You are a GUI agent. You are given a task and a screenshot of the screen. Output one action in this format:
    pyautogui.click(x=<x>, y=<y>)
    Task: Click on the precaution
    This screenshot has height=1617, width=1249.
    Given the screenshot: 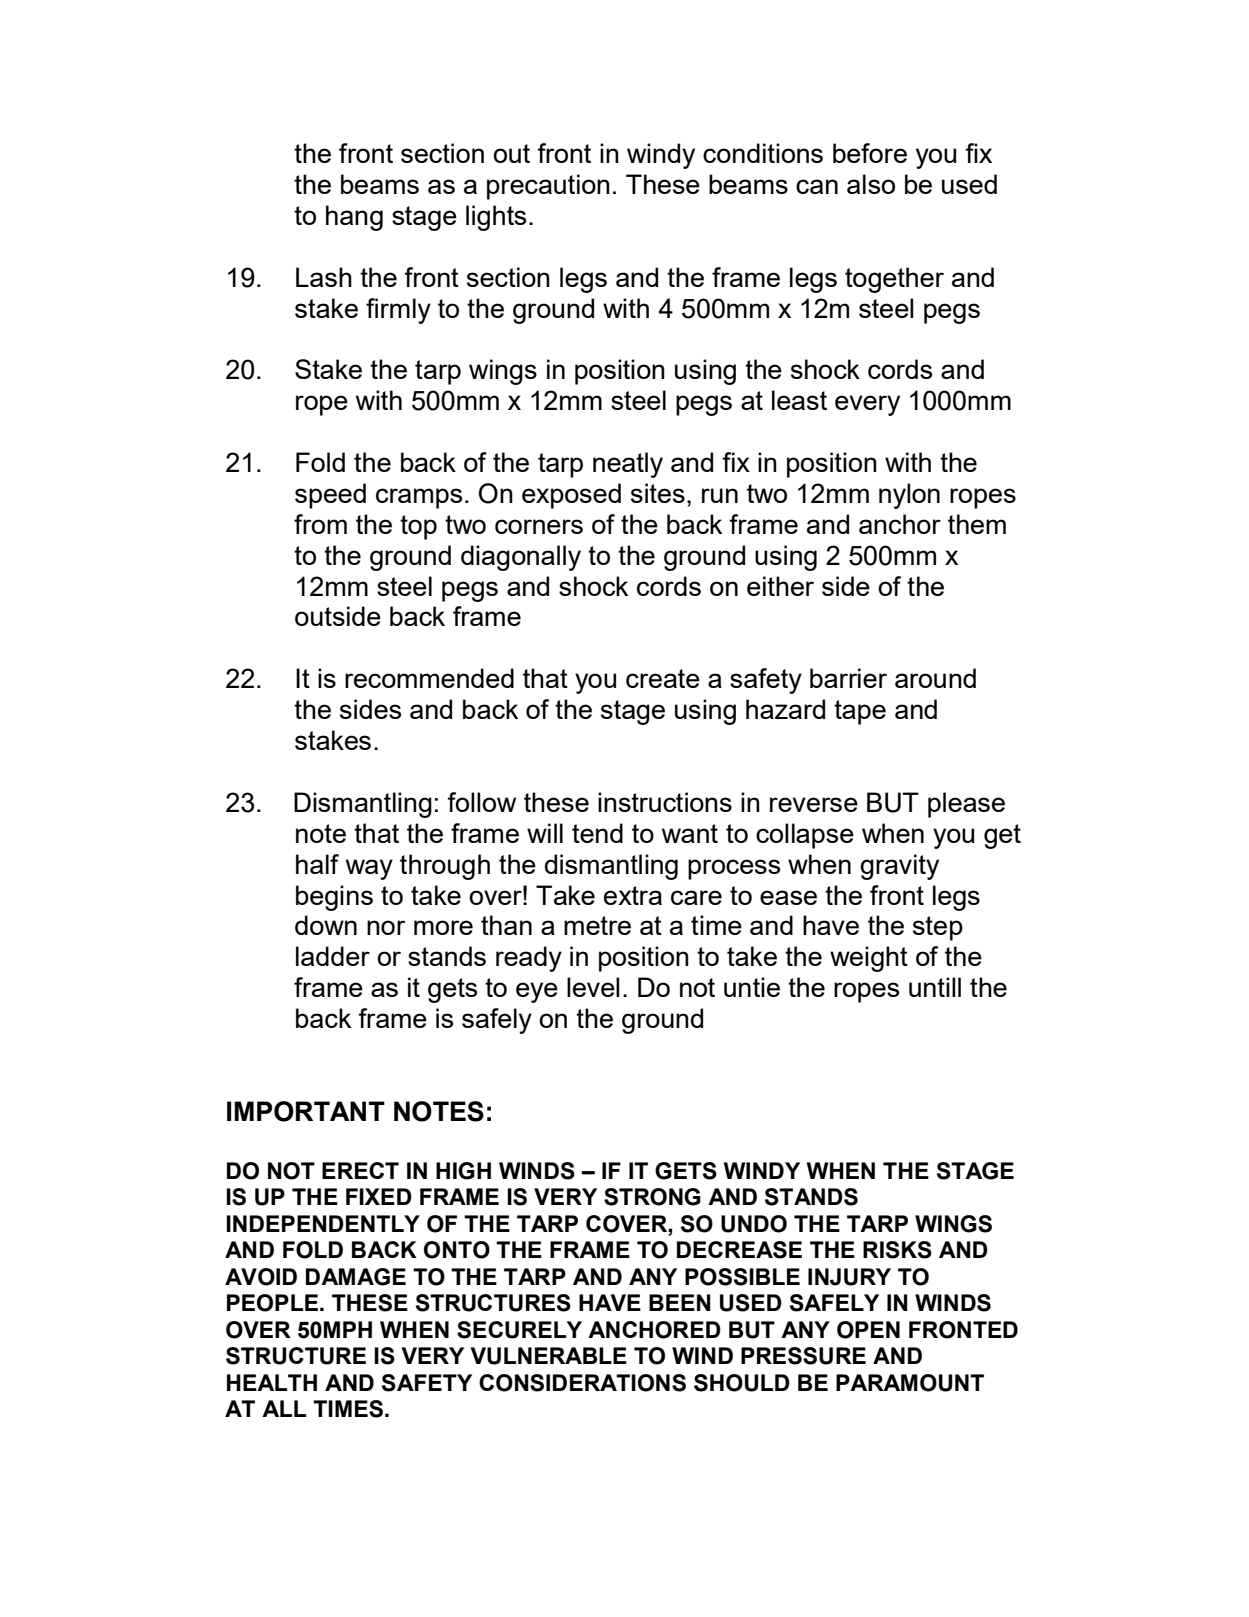 What is the action you would take?
    pyautogui.click(x=548, y=187)
